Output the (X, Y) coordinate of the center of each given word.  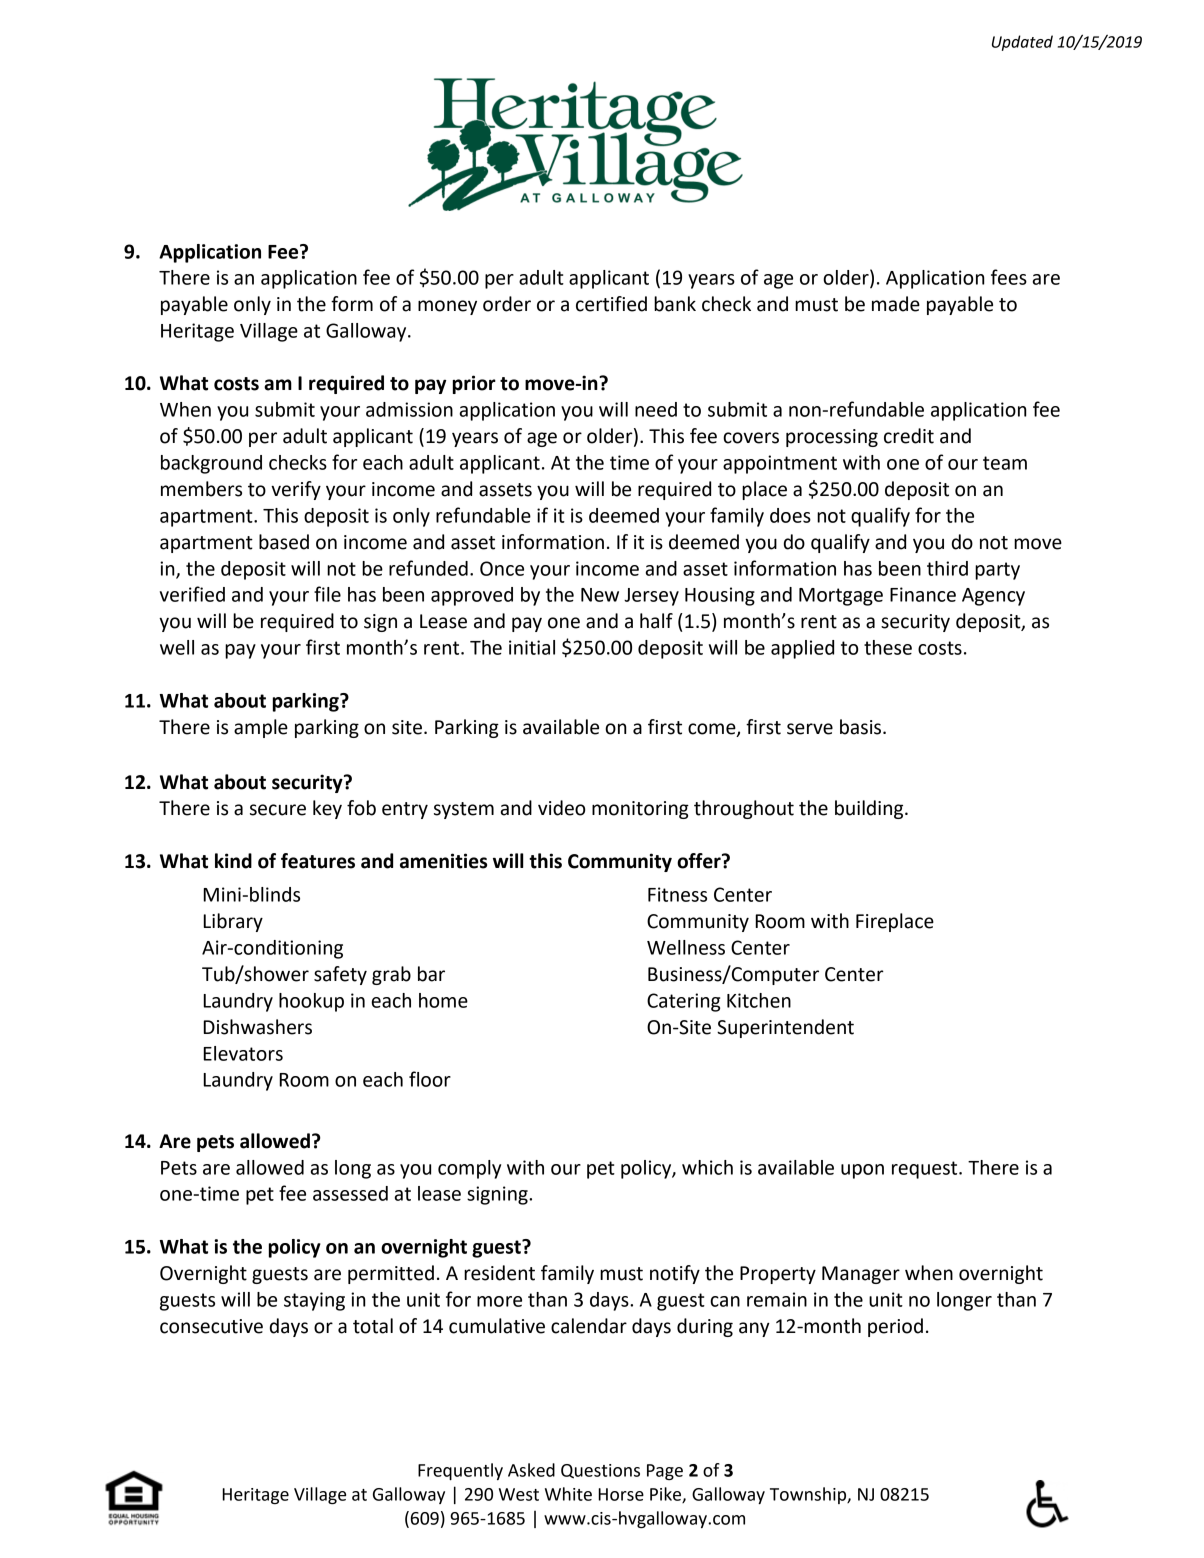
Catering (683, 1002)
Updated (1022, 43)
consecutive (211, 1326)
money (447, 307)
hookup (311, 1002)
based (284, 542)
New (600, 595)
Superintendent (785, 1028)
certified (611, 304)
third (947, 568)
